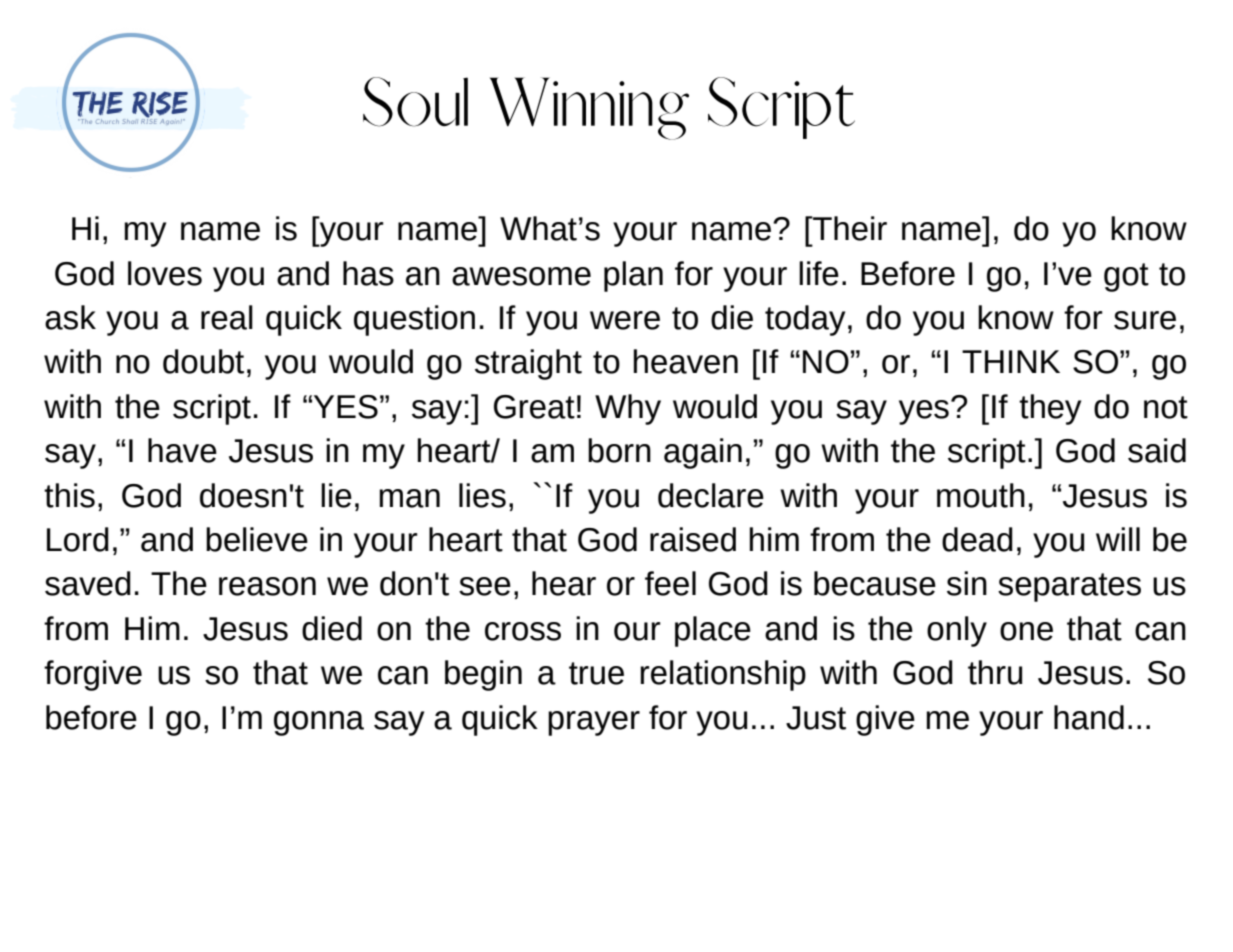 This document has width=1233, height=952. Describe the element at coordinates (415, 102) in the document. I see `Soul` at that location.
